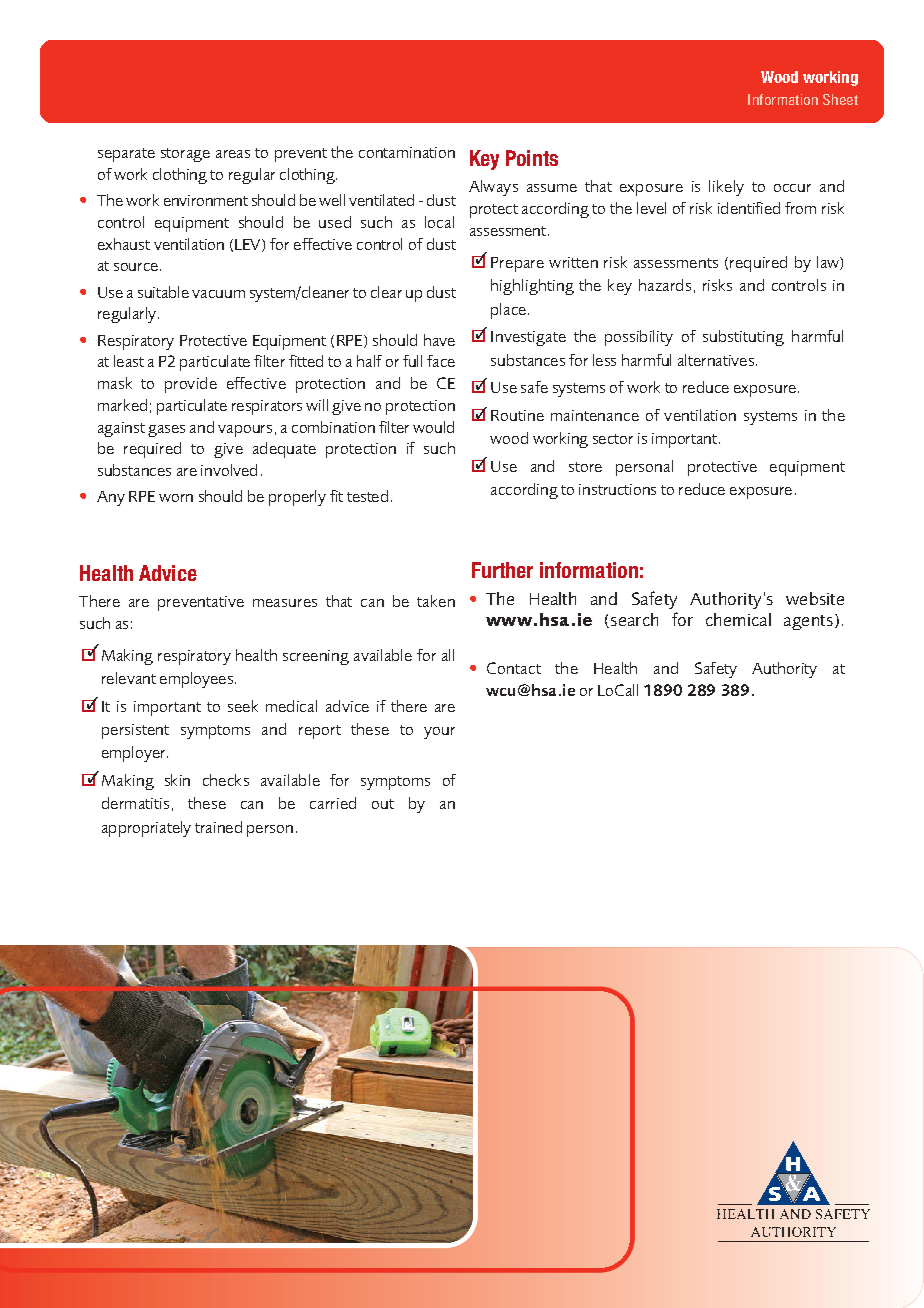  Describe the element at coordinates (285, 603) in the screenshot. I see `measures` at that location.
